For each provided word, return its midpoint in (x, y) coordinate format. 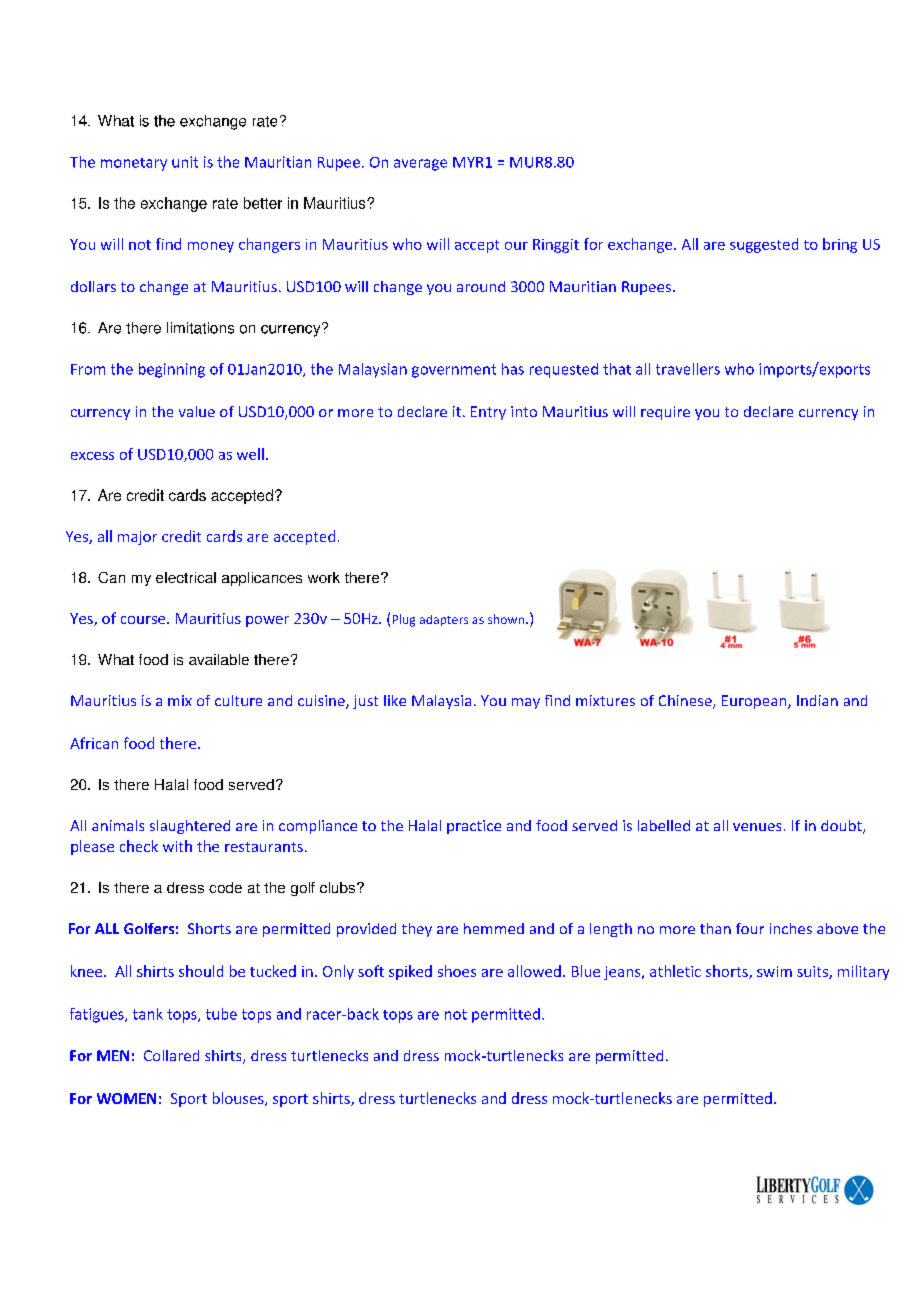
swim (774, 971)
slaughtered (190, 827)
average (420, 165)
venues (757, 827)
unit (185, 162)
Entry (488, 413)
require (665, 413)
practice (474, 827)
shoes (457, 971)
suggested (764, 245)
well (250, 454)
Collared (171, 1055)
